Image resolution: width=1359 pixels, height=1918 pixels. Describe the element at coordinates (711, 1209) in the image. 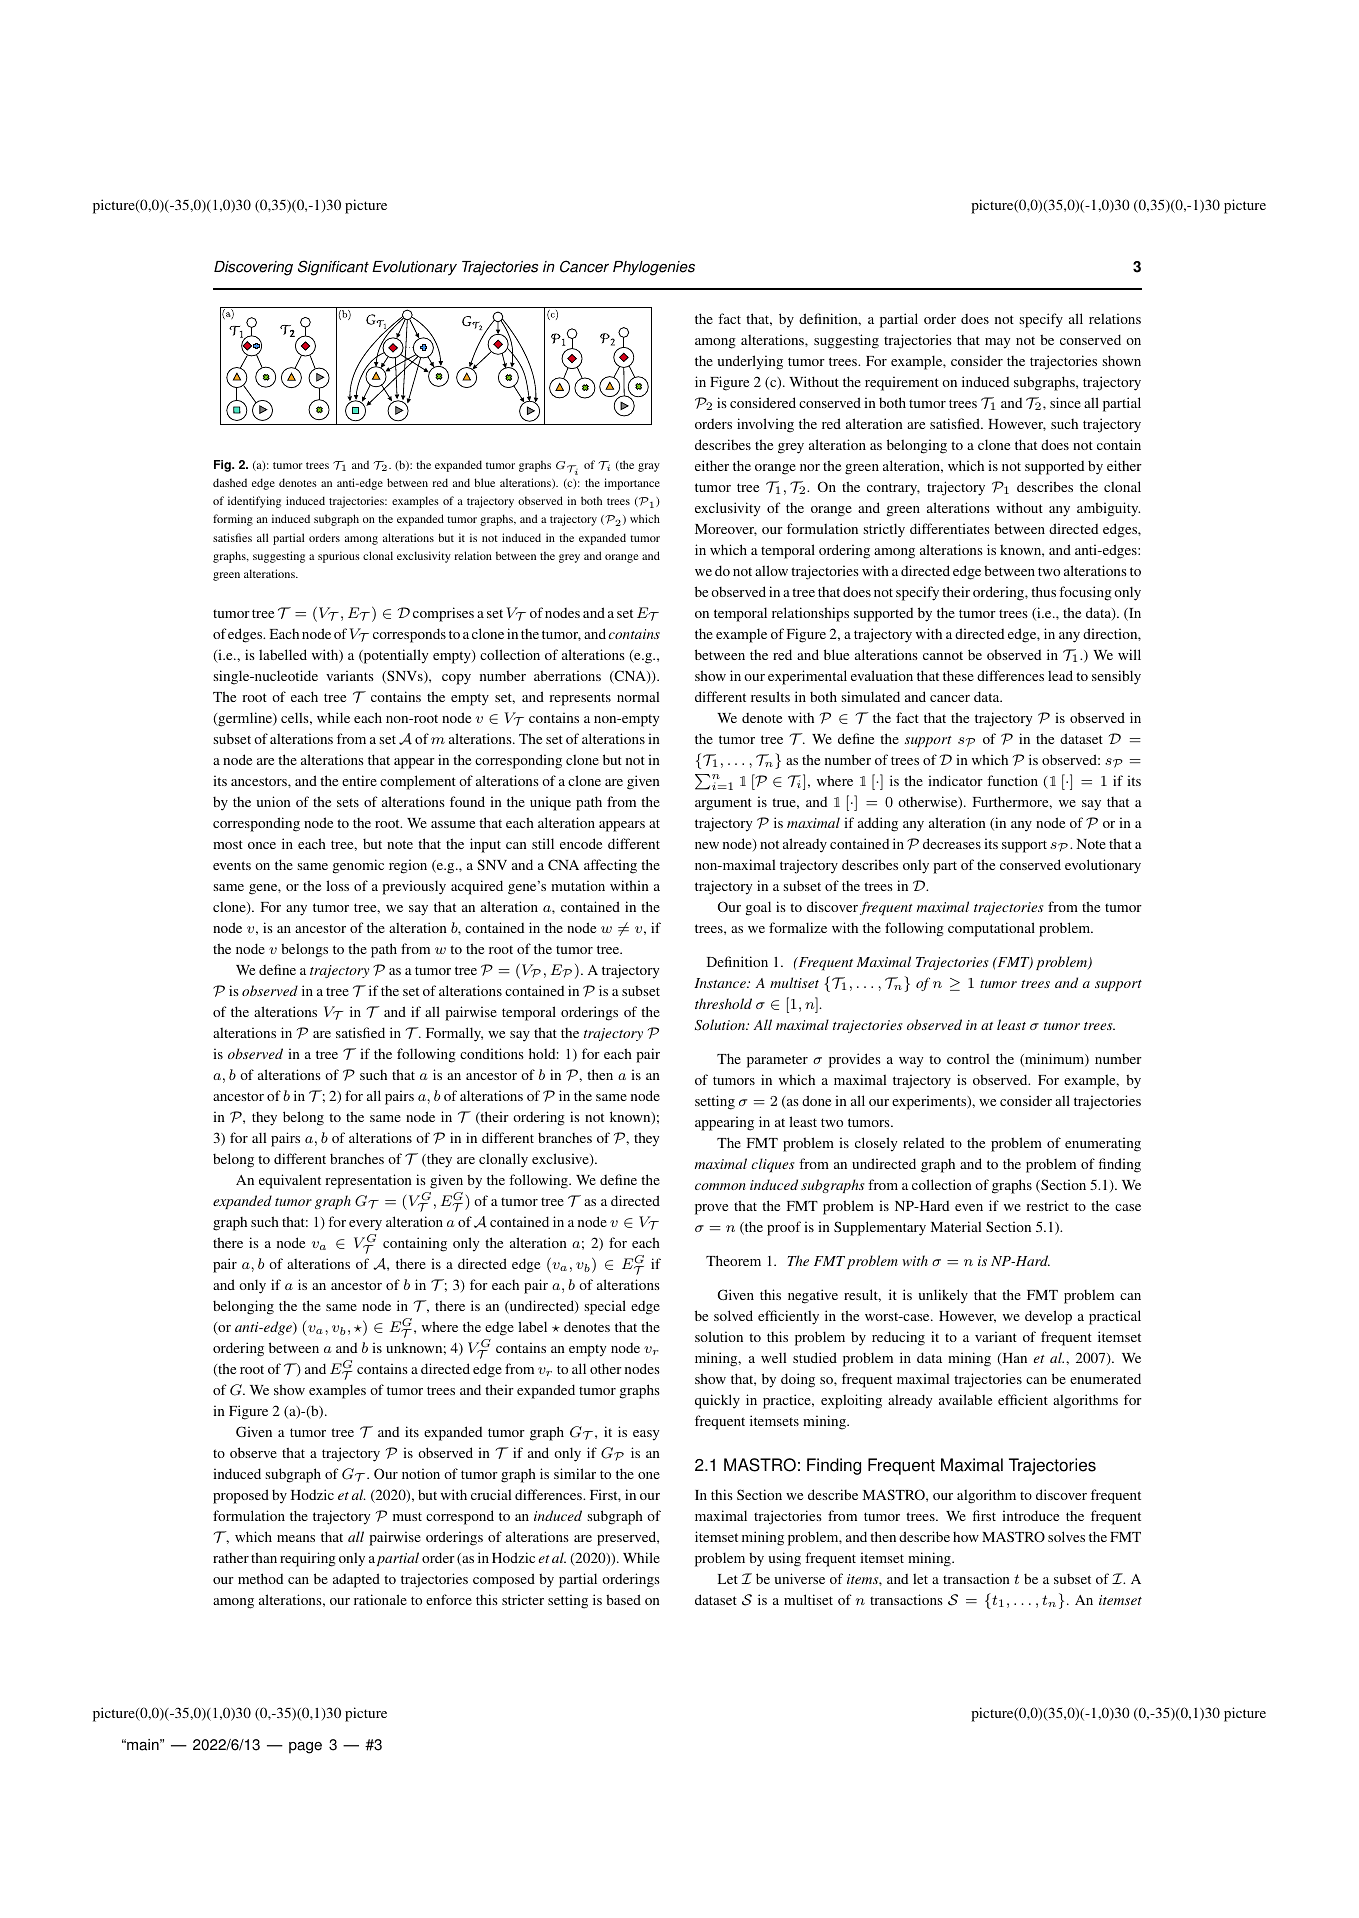

I see `prove` at that location.
